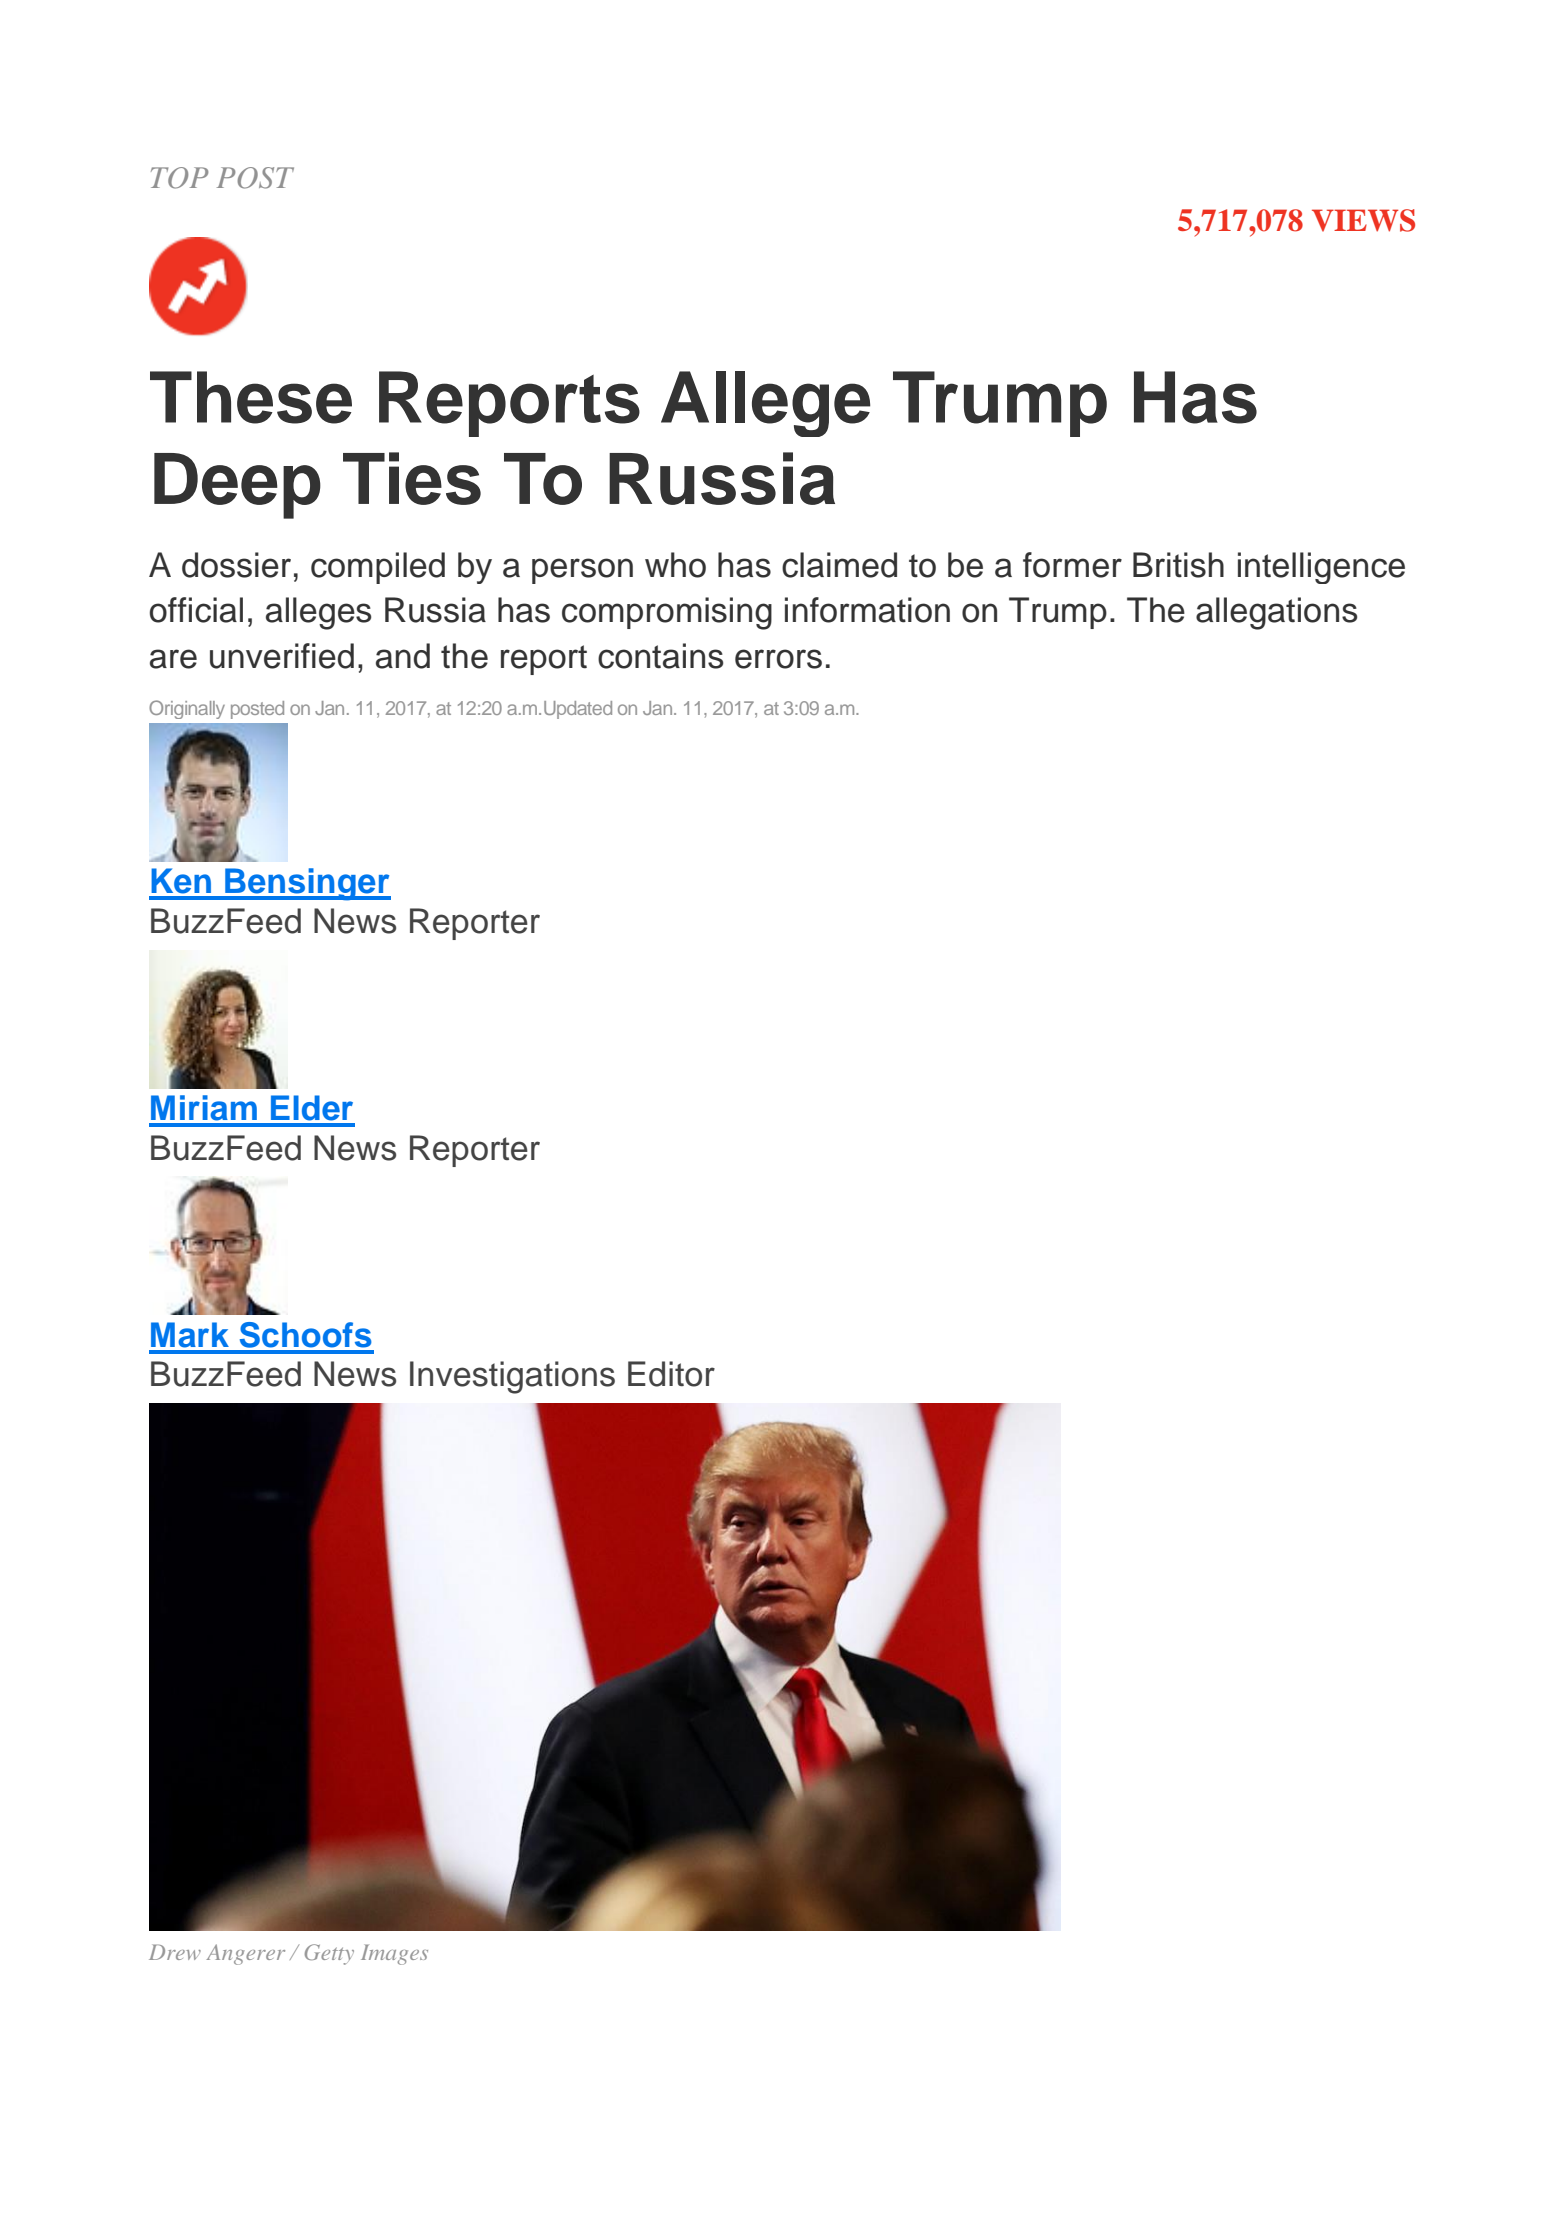  I want to click on VIEWS, so click(1363, 220).
